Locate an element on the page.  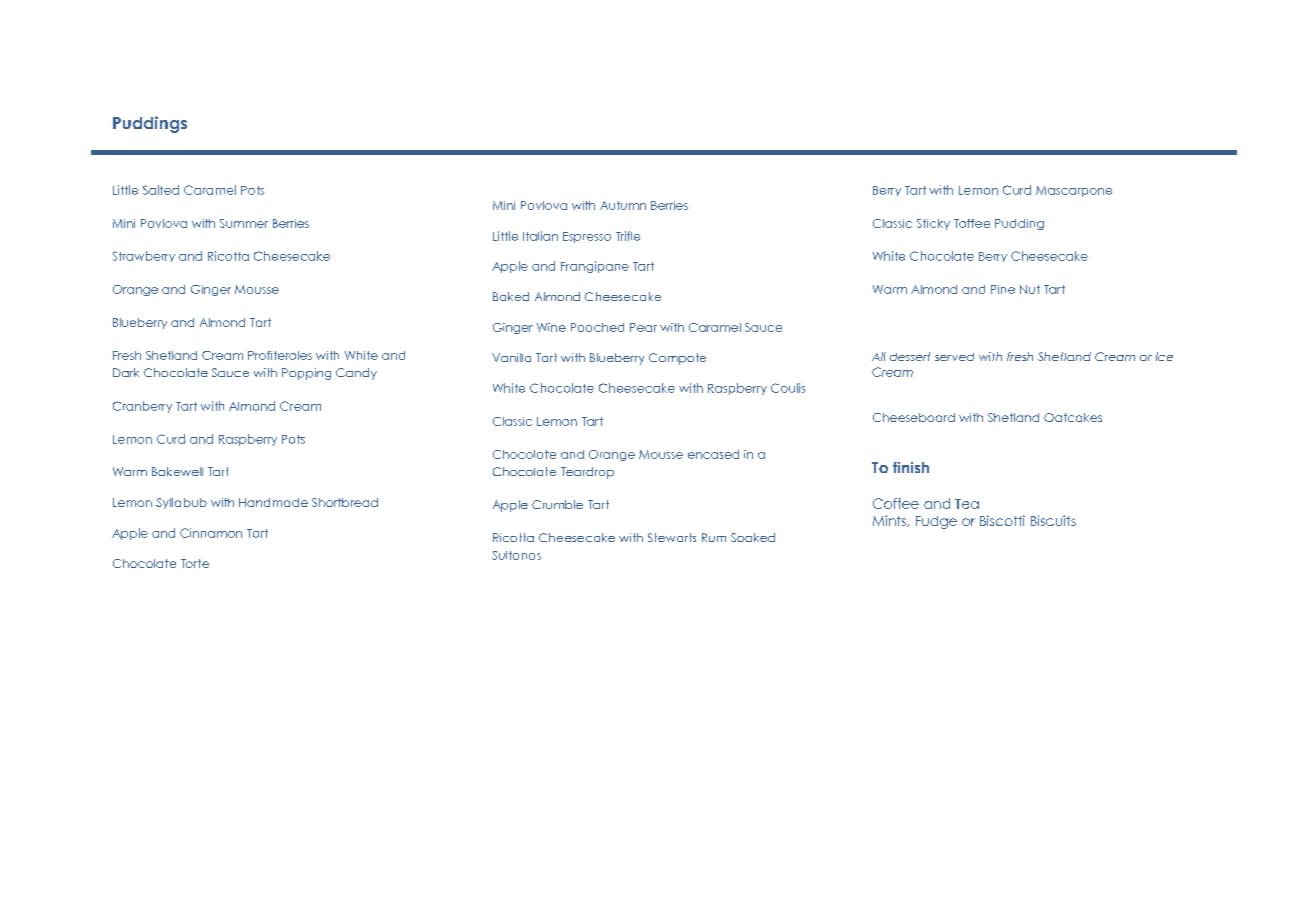
Dark is located at coordinates (126, 372).
